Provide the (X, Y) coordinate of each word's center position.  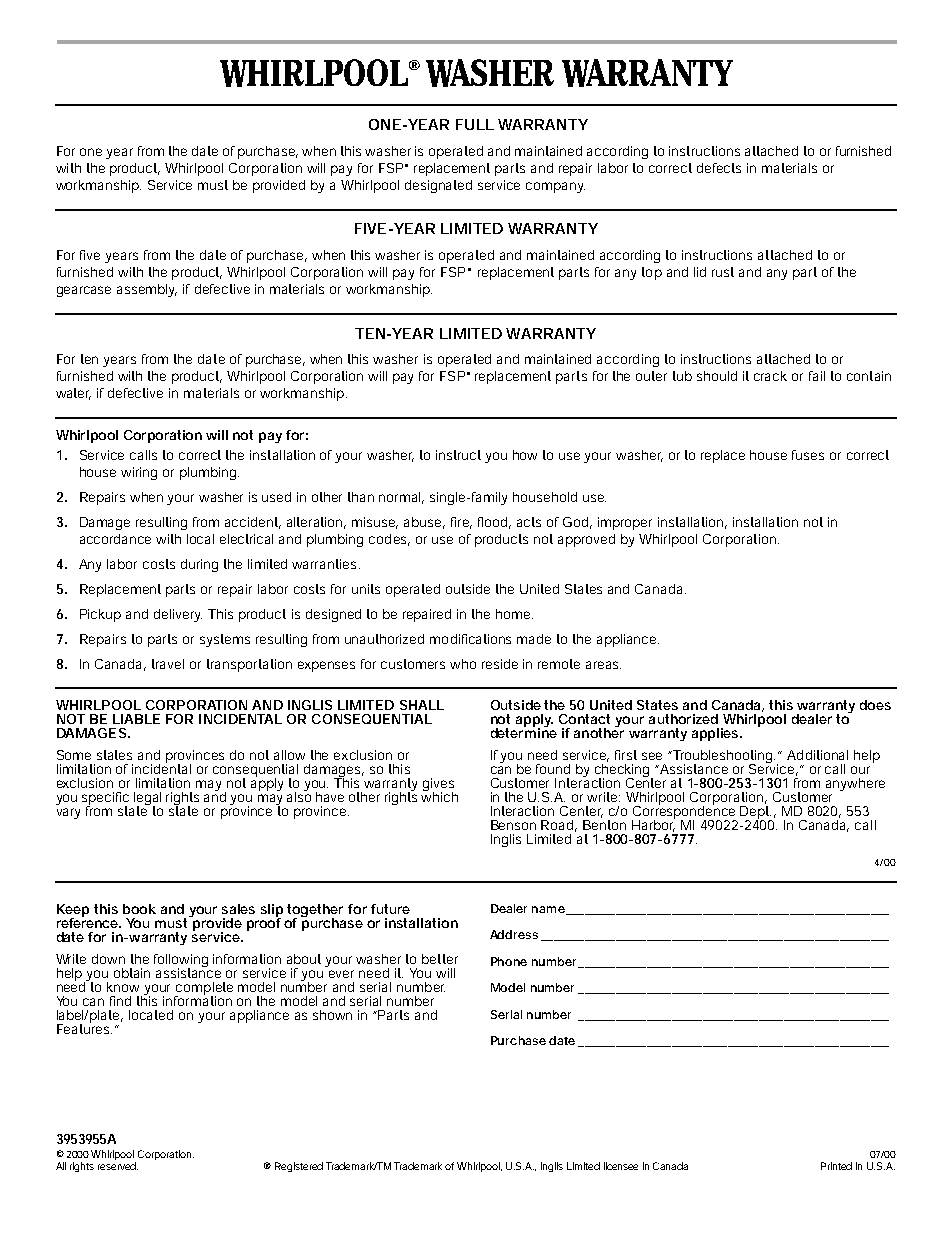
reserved (118, 1166)
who (463, 664)
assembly (147, 290)
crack (770, 376)
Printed (836, 1166)
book (139, 909)
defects (719, 168)
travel (168, 664)
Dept (756, 814)
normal (401, 498)
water (73, 394)
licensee (621, 1166)
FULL (475, 124)
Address (514, 934)
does (875, 705)
